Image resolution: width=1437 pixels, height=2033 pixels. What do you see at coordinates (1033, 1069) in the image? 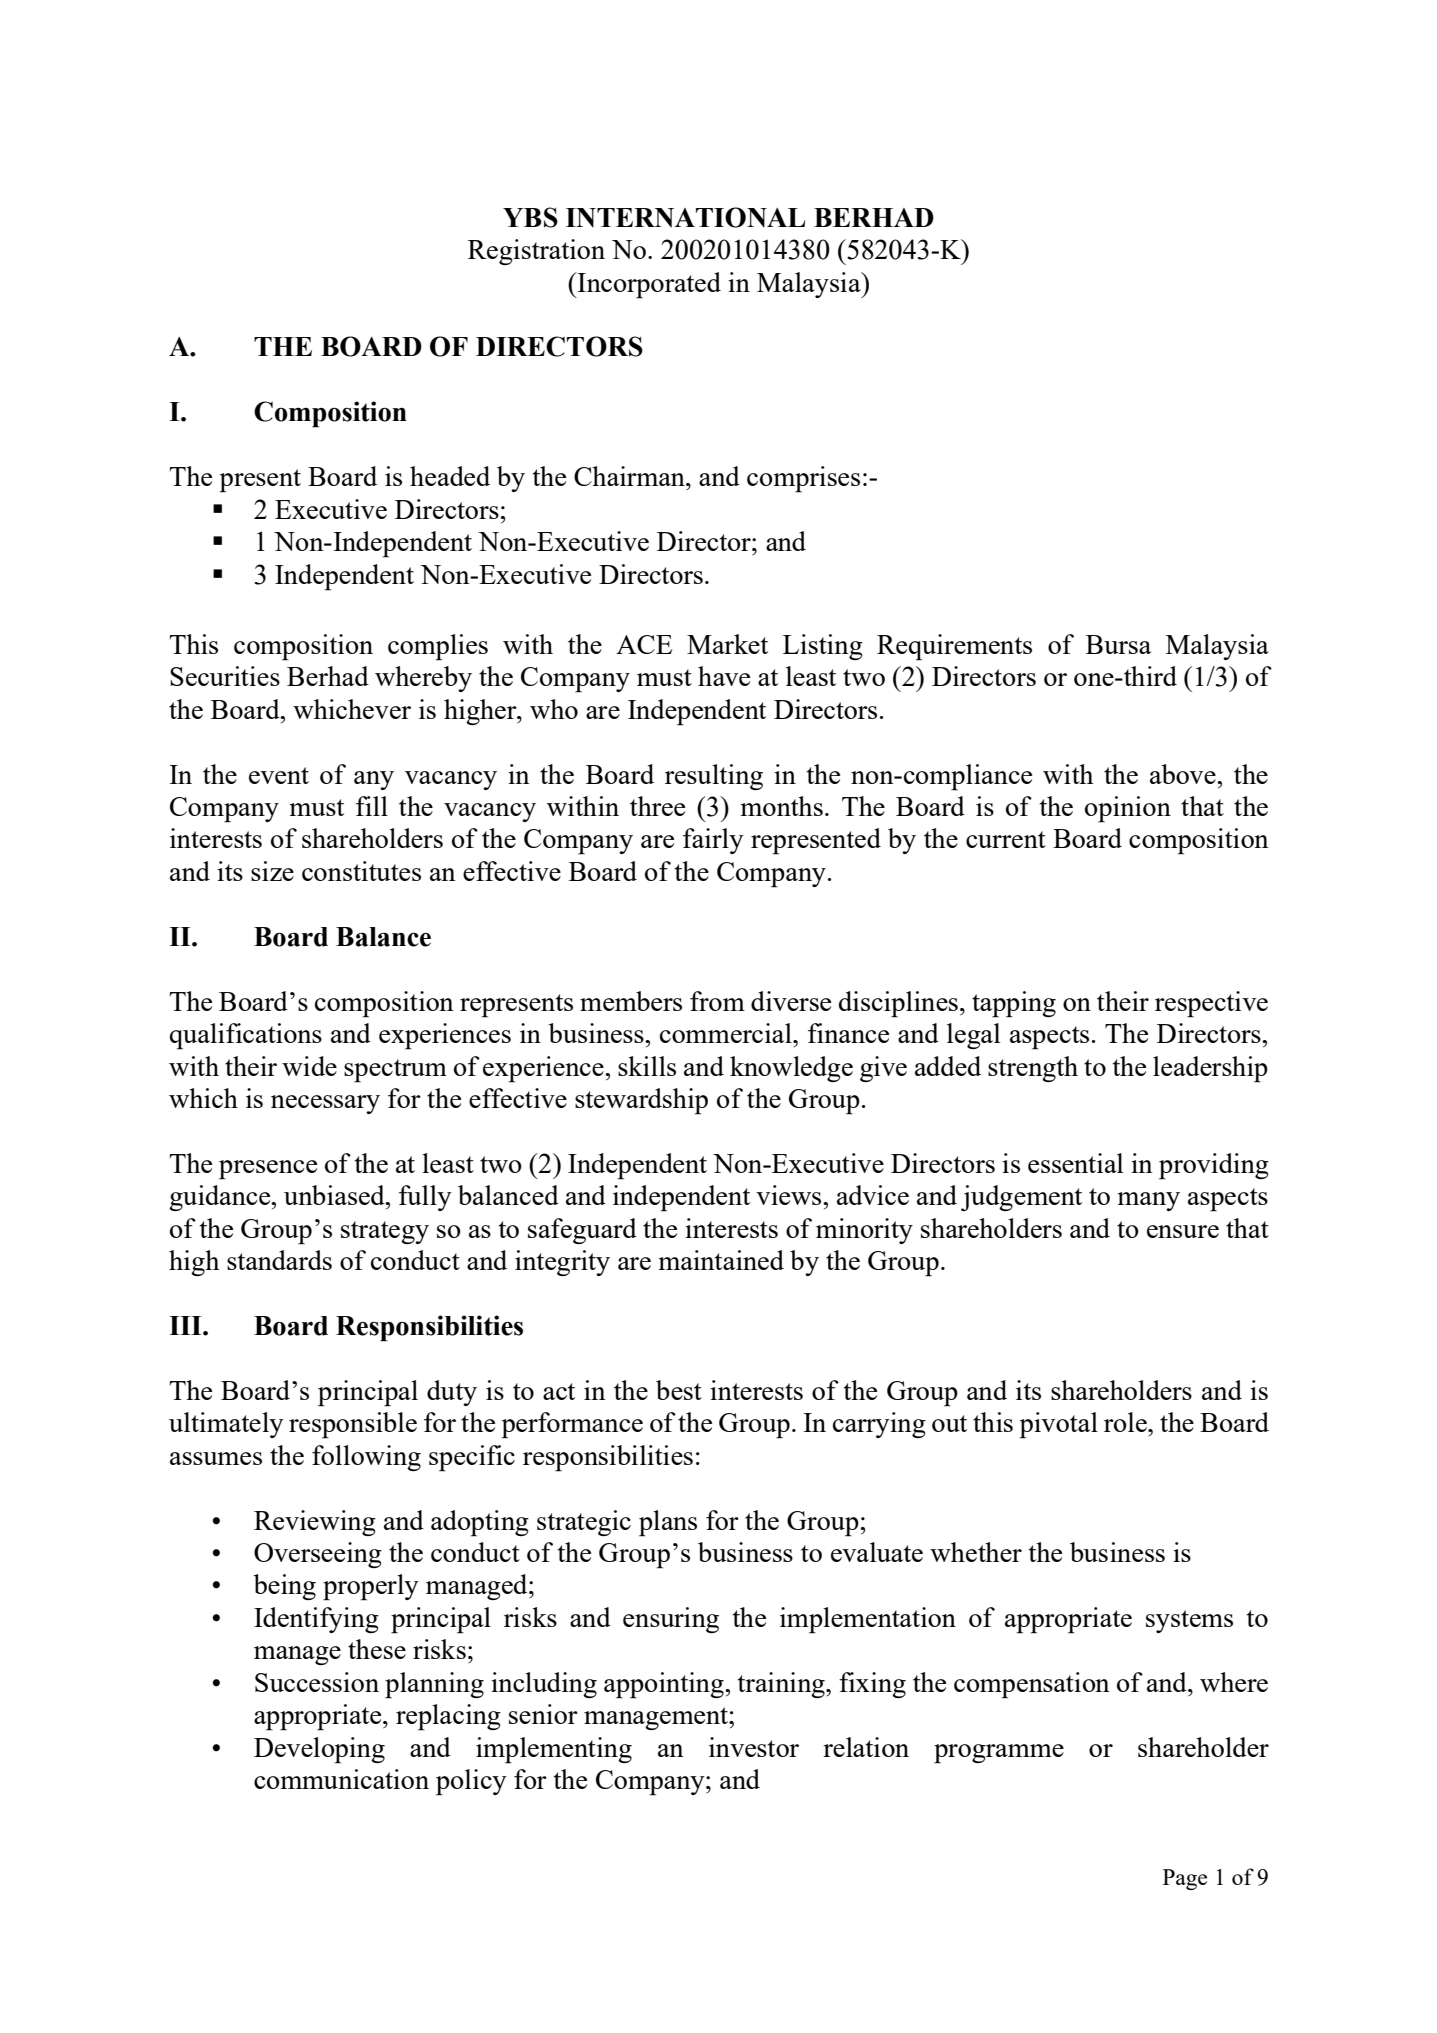
I see `strength` at bounding box center [1033, 1069].
